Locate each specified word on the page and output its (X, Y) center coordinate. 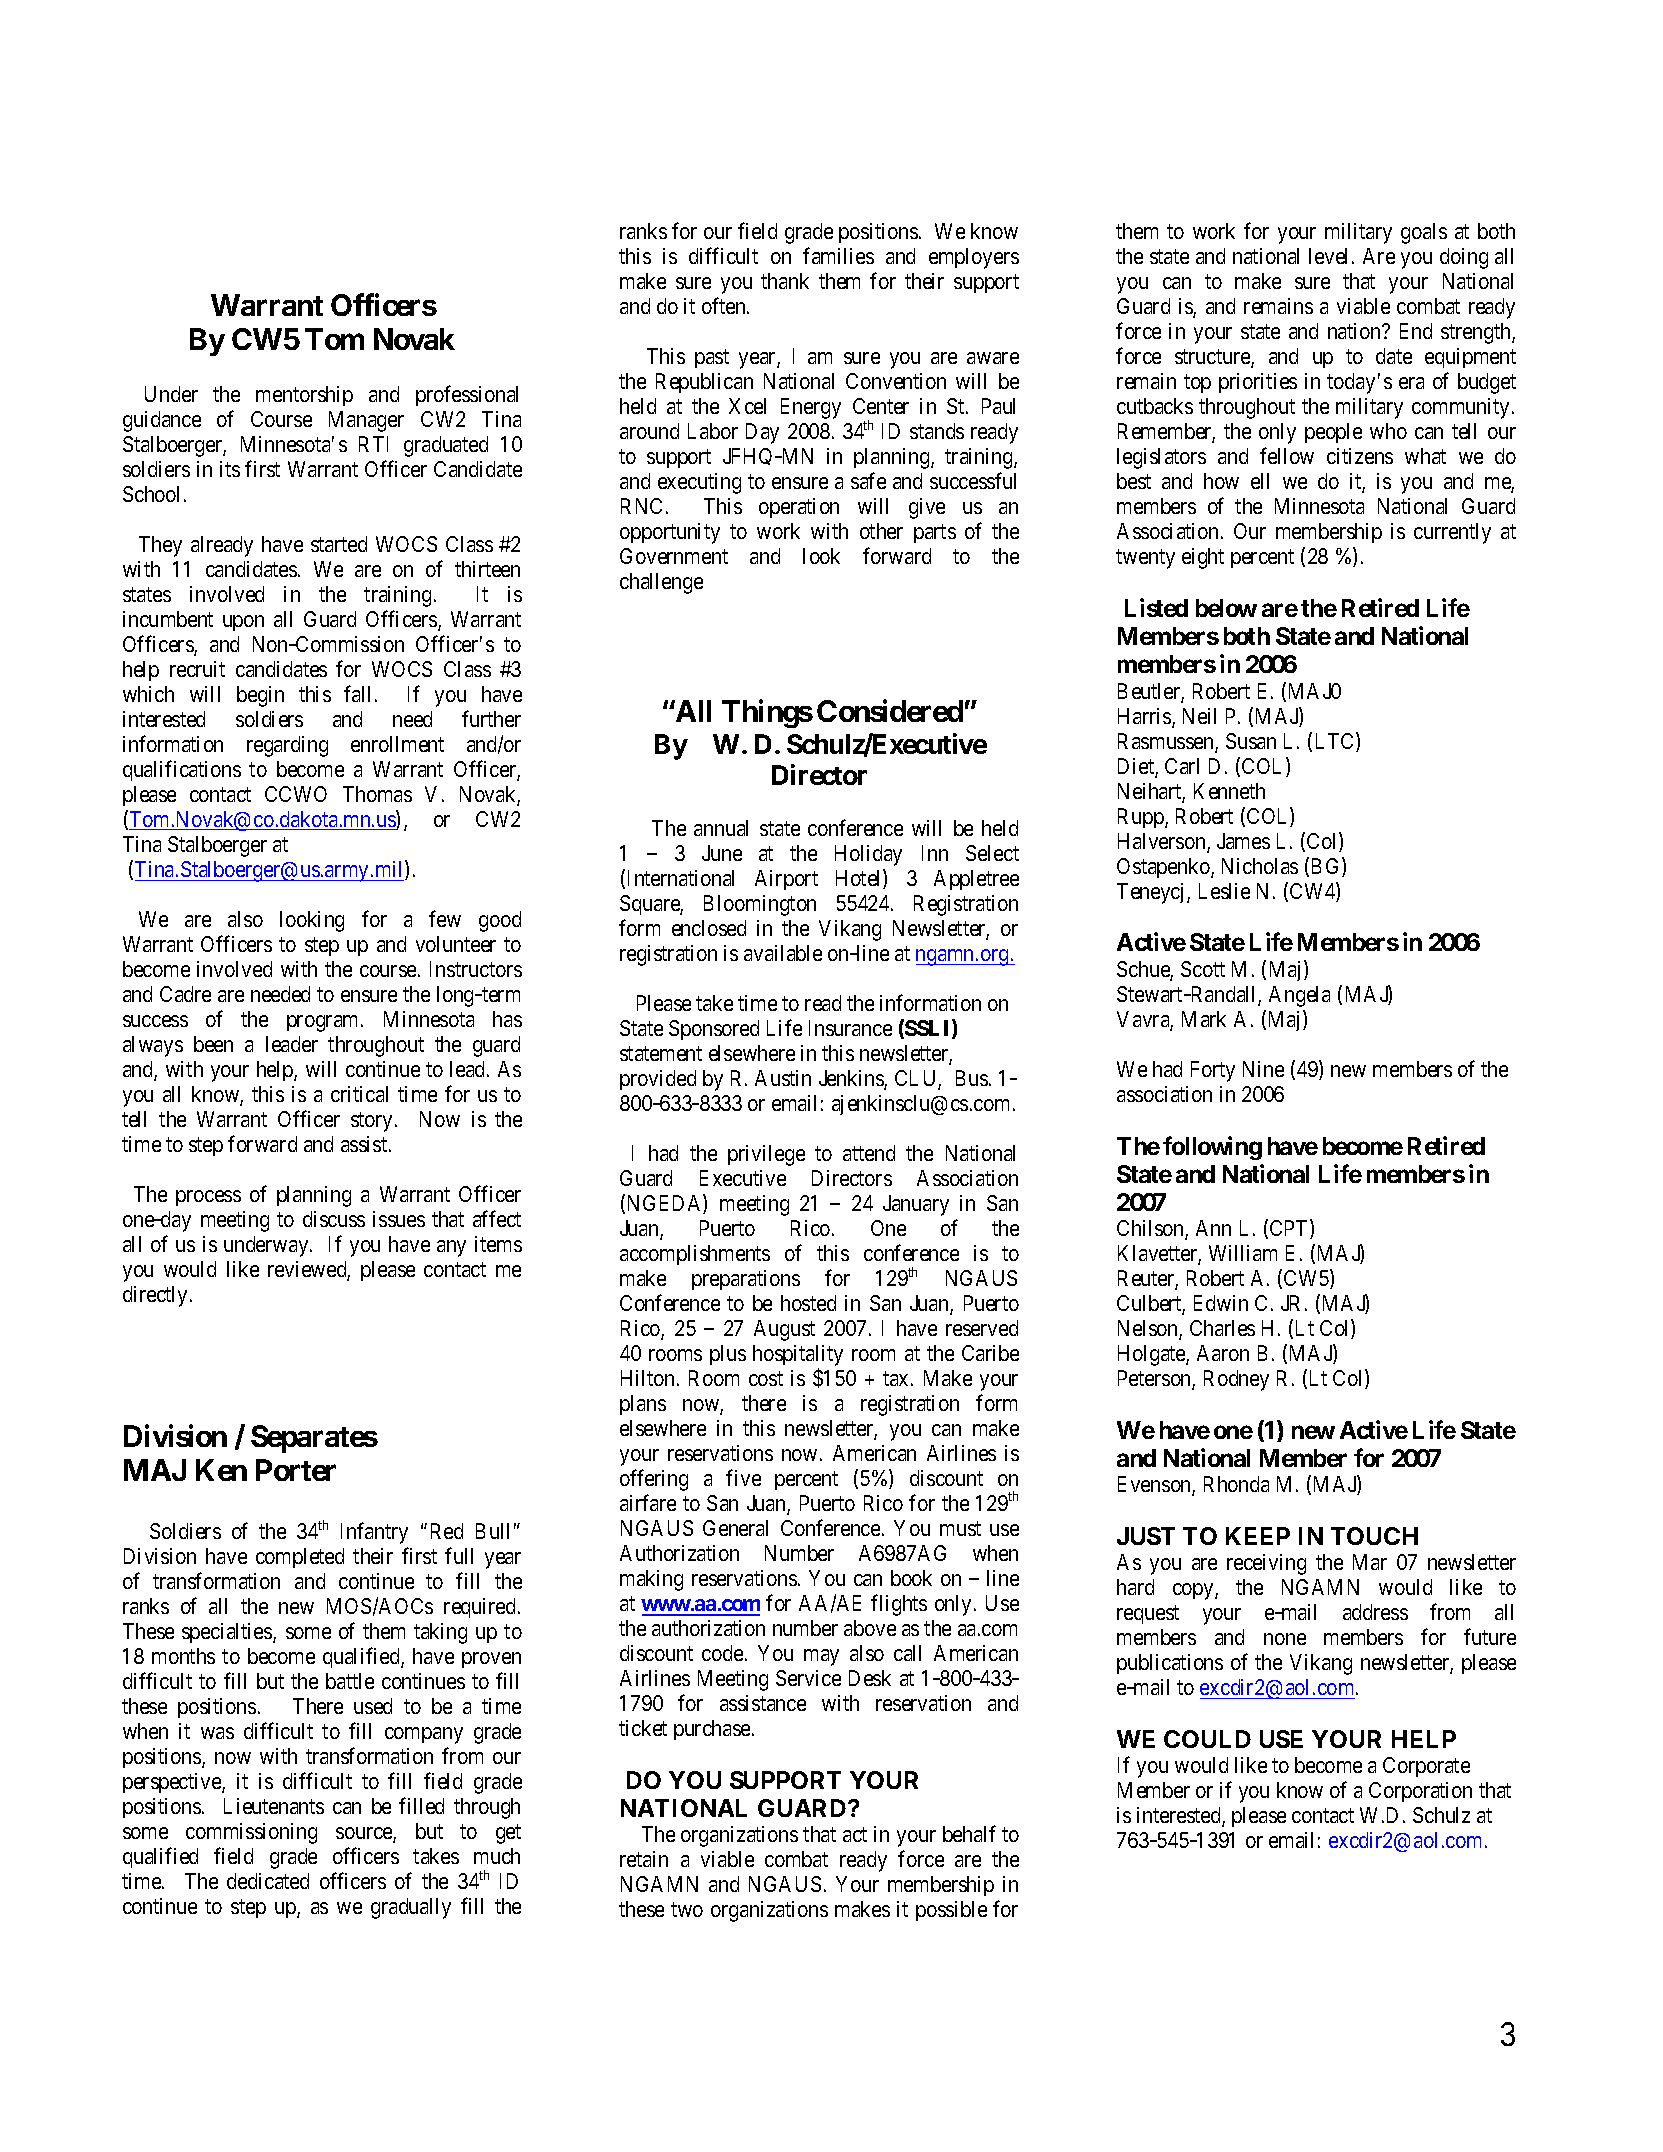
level (1331, 256)
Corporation (1420, 1792)
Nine (1263, 1069)
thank (785, 281)
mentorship (304, 396)
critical (359, 1094)
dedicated (268, 1881)
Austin (783, 1078)
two (687, 1910)
